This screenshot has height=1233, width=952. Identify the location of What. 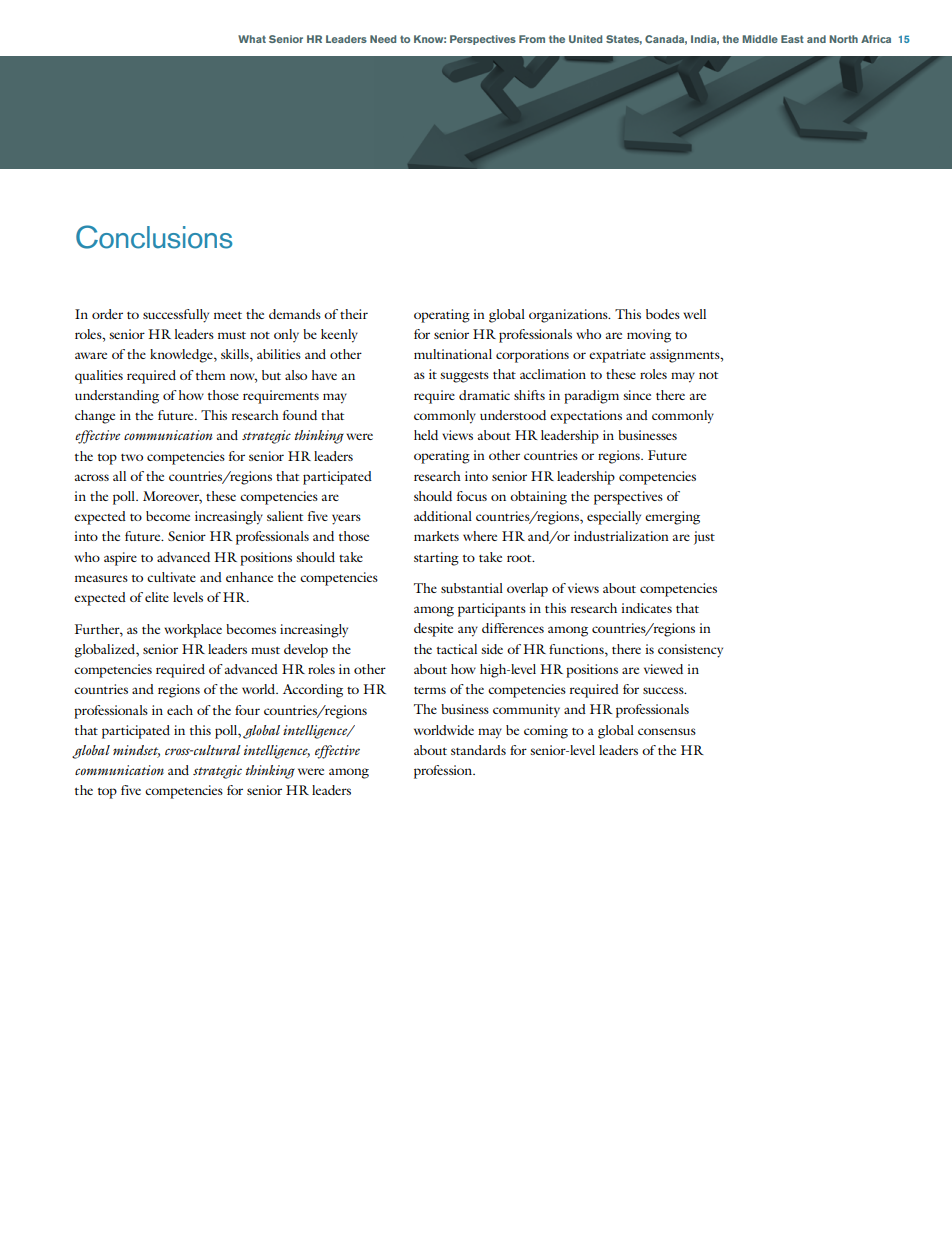
(252, 39).
